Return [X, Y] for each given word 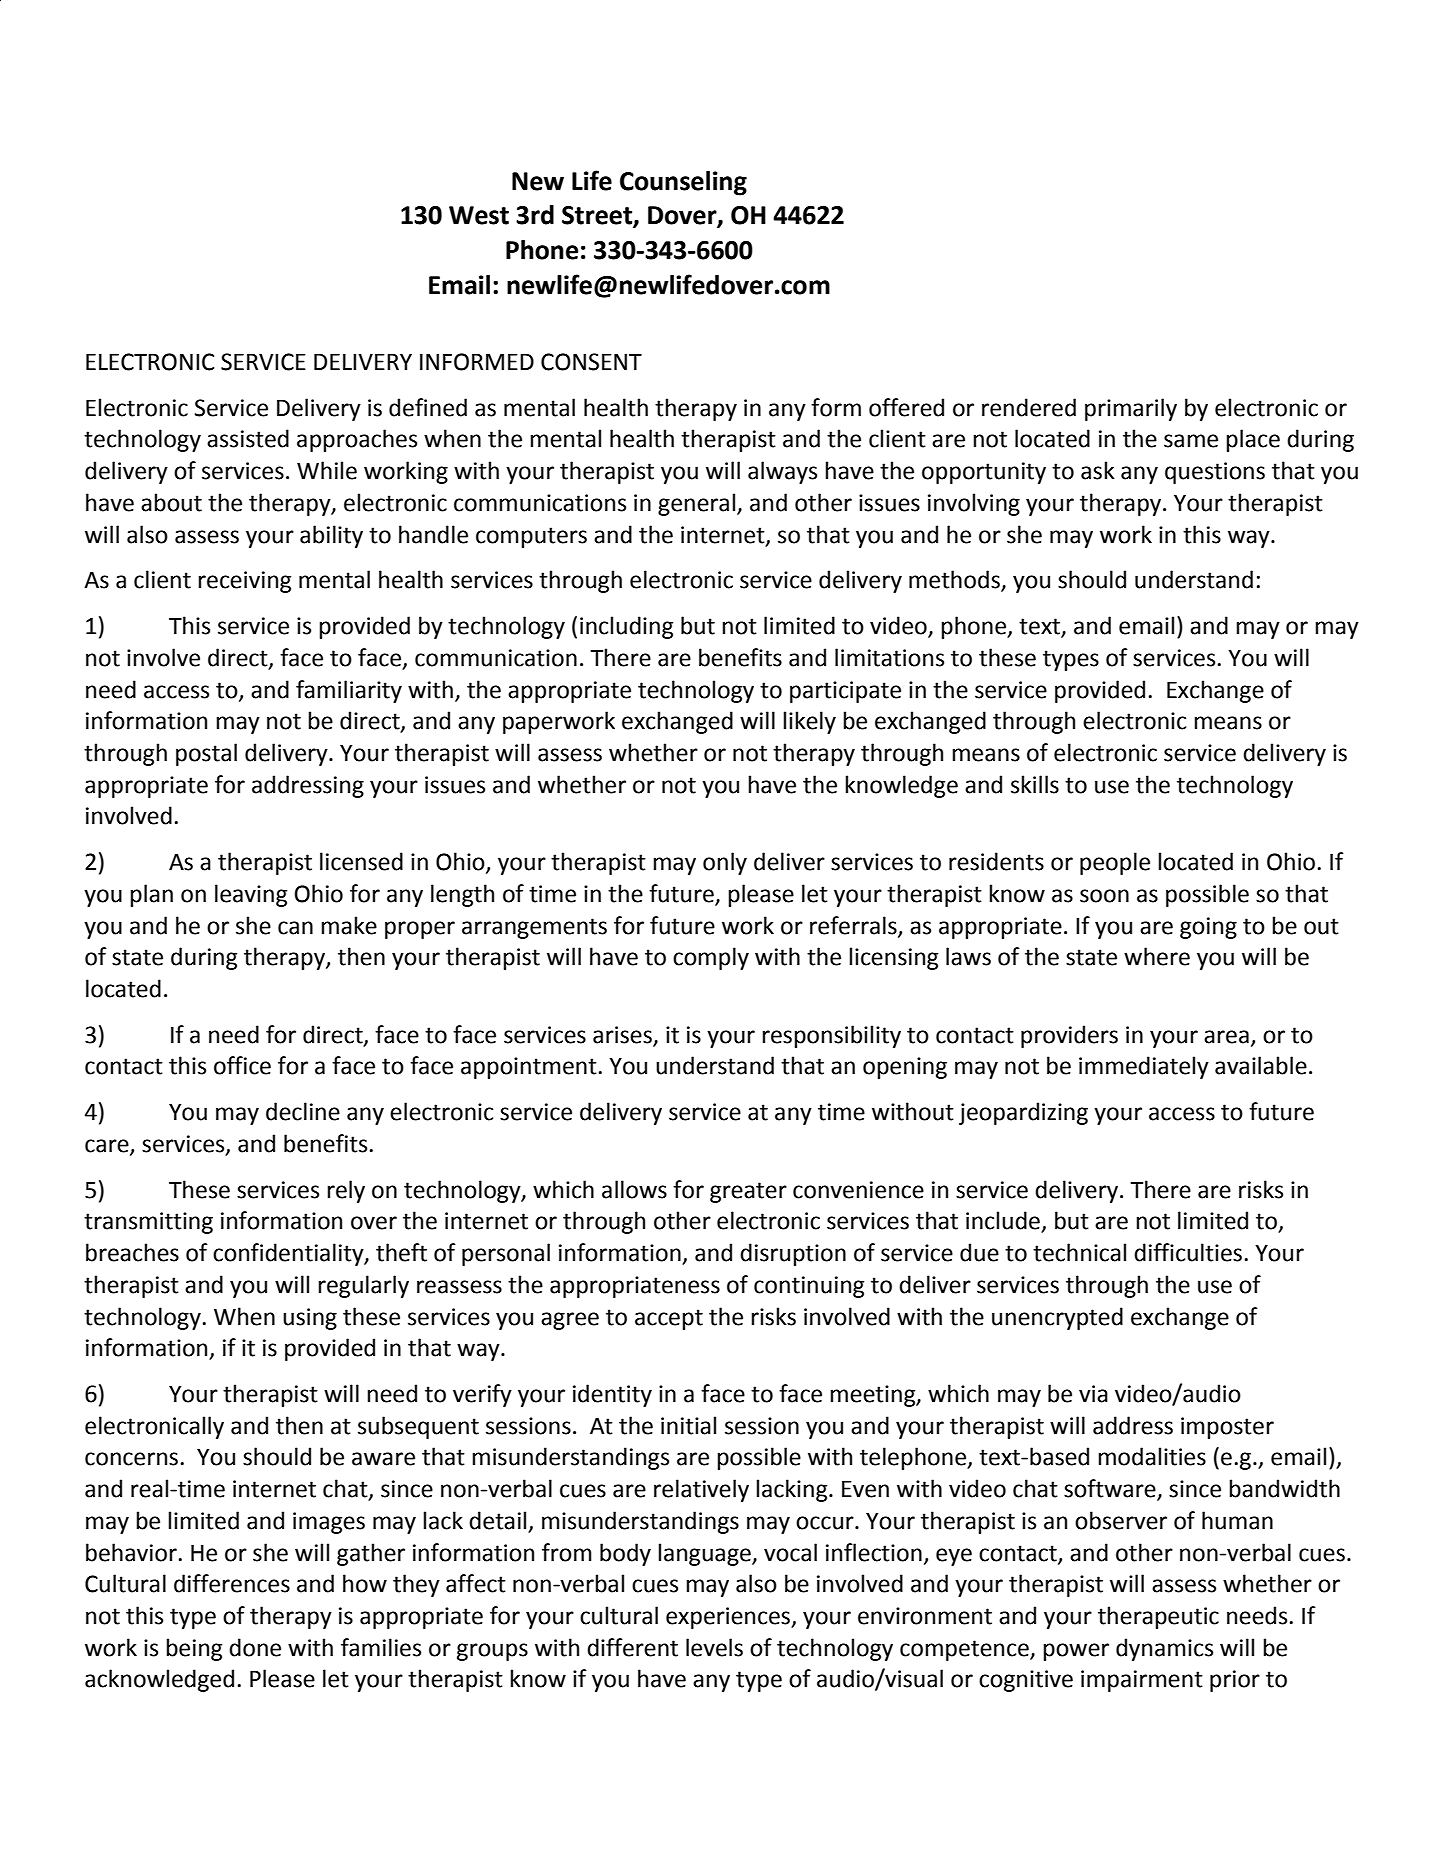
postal [206, 754]
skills [1035, 784]
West [479, 215]
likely [809, 722]
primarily [1131, 409]
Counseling [683, 183]
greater [748, 1192]
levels [714, 1647]
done [255, 1647]
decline [303, 1111]
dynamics [1164, 1649]
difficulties [1188, 1252]
